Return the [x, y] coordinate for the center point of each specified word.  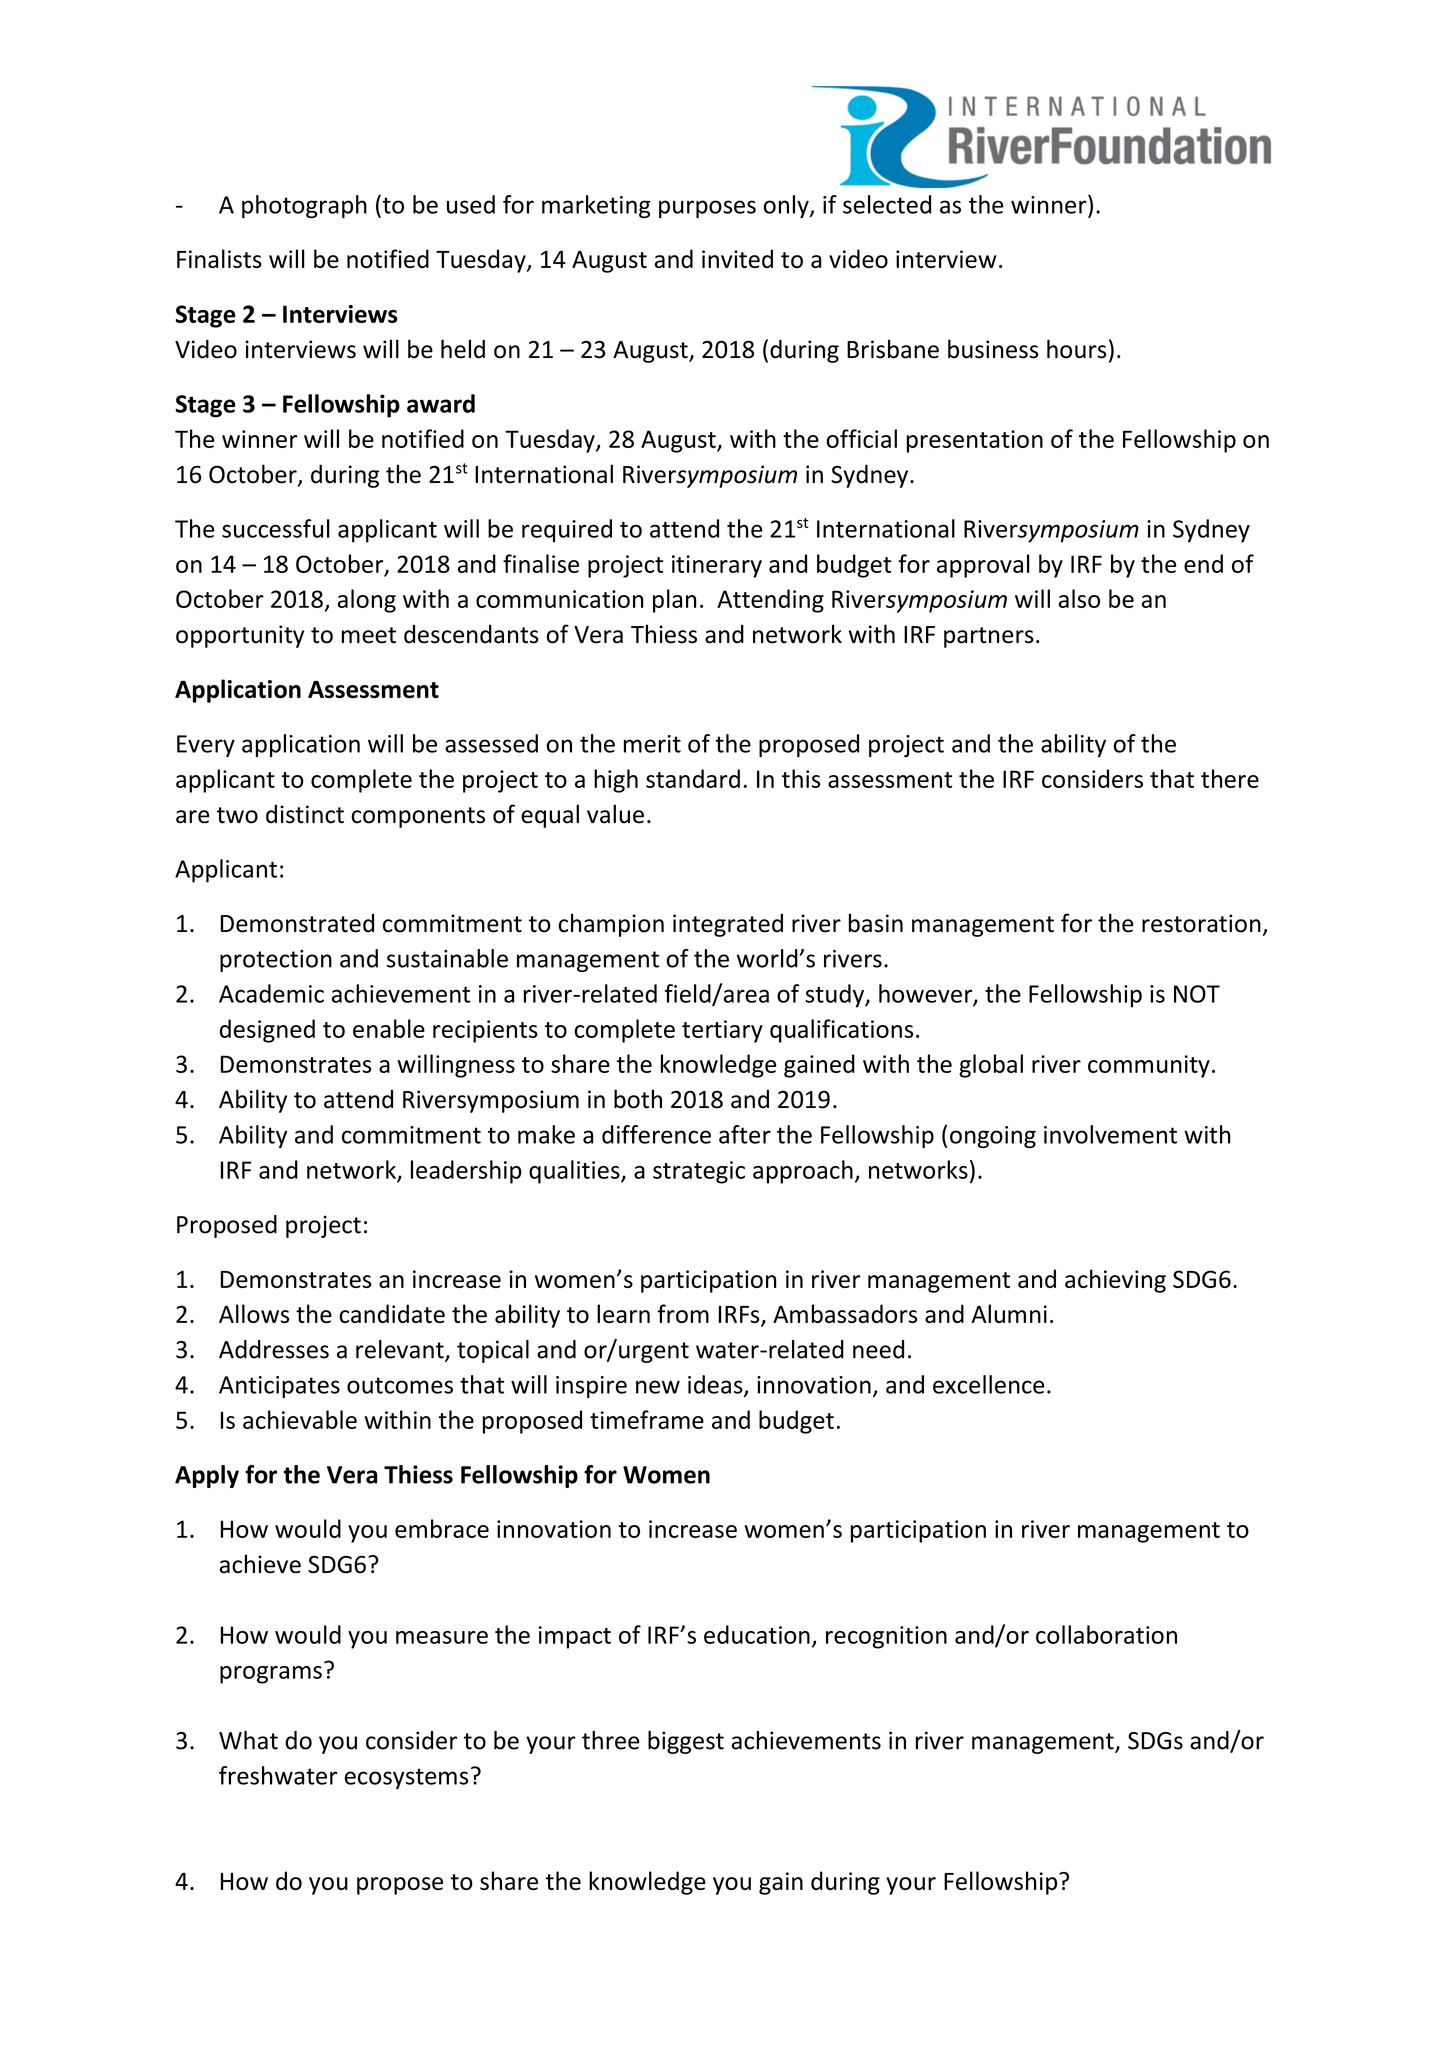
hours [1076, 349]
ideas [716, 1385]
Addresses [274, 1349]
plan [675, 601]
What [248, 1740]
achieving [1115, 1281]
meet [369, 635]
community [1149, 1066]
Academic [271, 993]
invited [737, 258]
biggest [686, 1742]
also [1079, 598]
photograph [304, 206]
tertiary [722, 1031]
